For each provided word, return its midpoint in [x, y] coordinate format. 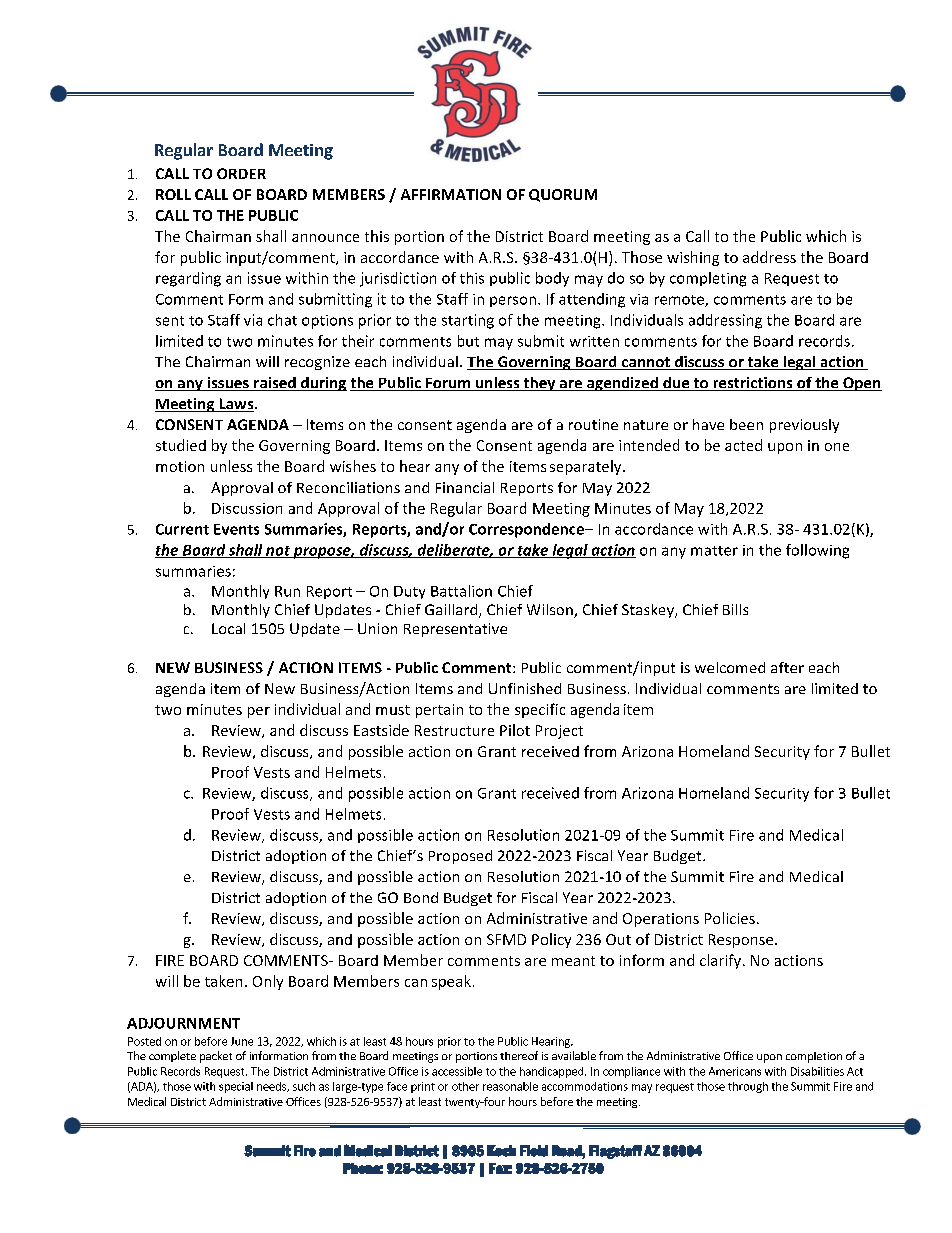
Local [228, 628]
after [787, 667]
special [236, 1087]
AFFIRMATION [451, 194]
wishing [693, 258]
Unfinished [525, 688]
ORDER [241, 173]
